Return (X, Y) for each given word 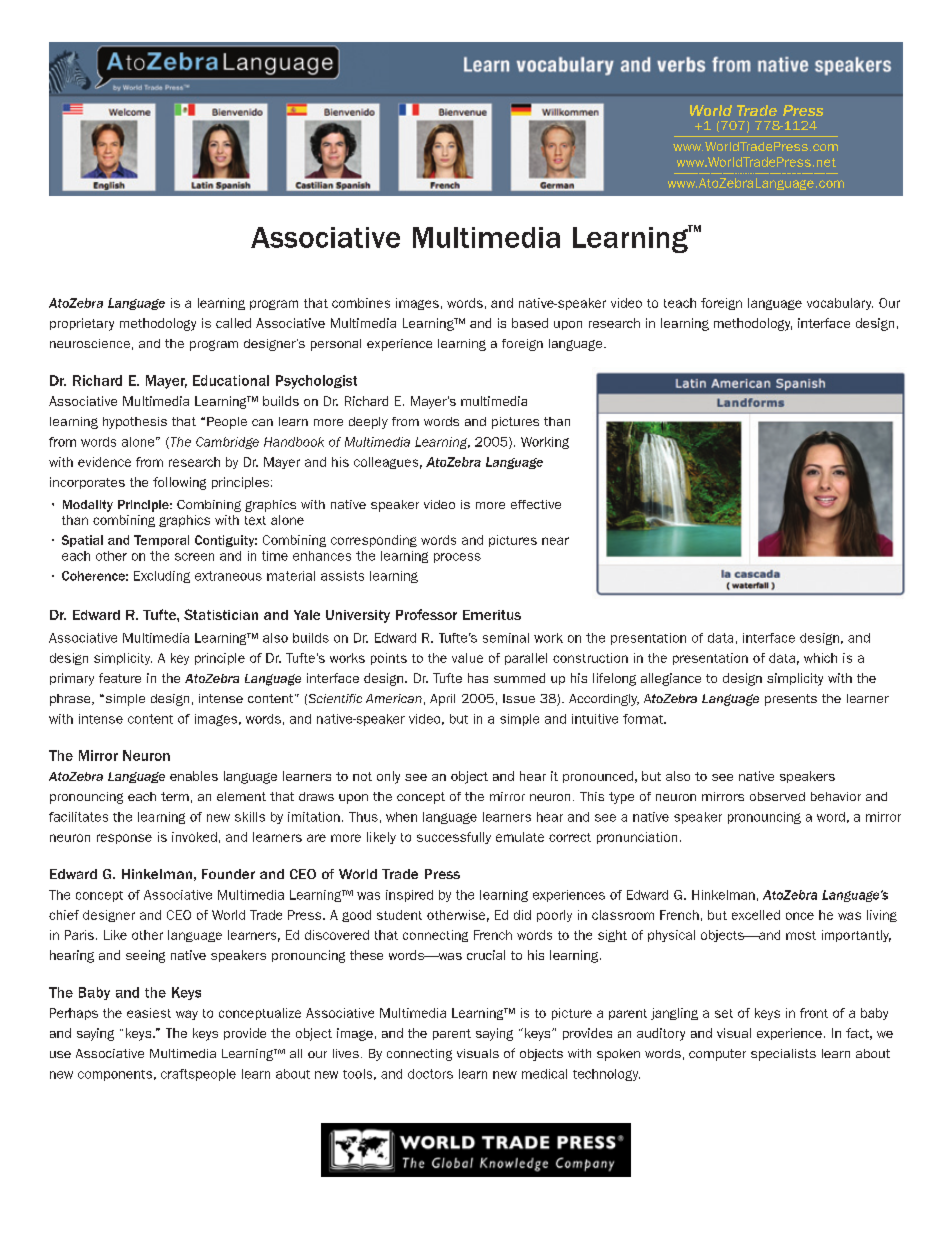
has (478, 678)
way (187, 1015)
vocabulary (840, 304)
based (530, 323)
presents (791, 700)
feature (120, 678)
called (233, 323)
